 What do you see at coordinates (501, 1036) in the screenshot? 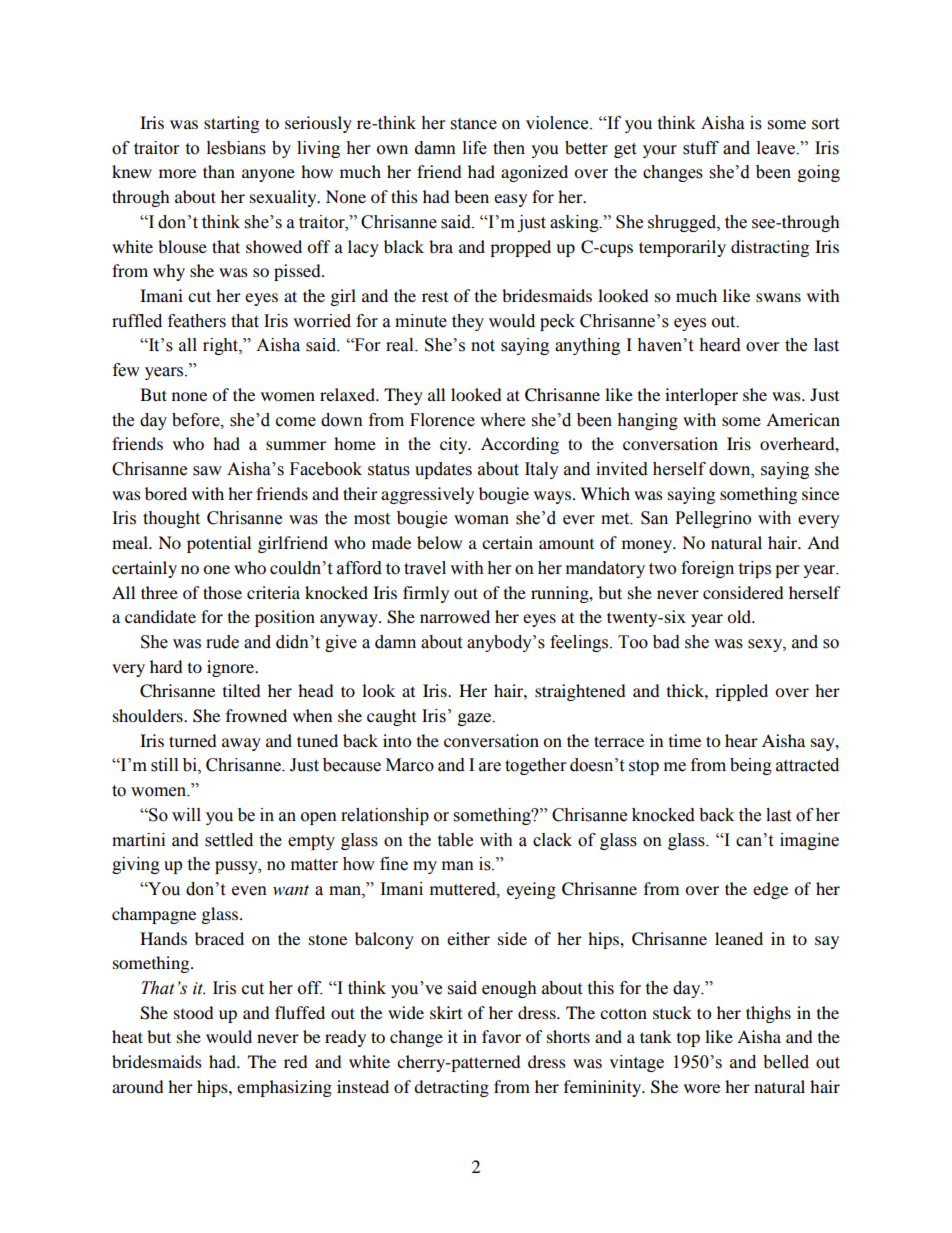
I see `favor` at bounding box center [501, 1036].
